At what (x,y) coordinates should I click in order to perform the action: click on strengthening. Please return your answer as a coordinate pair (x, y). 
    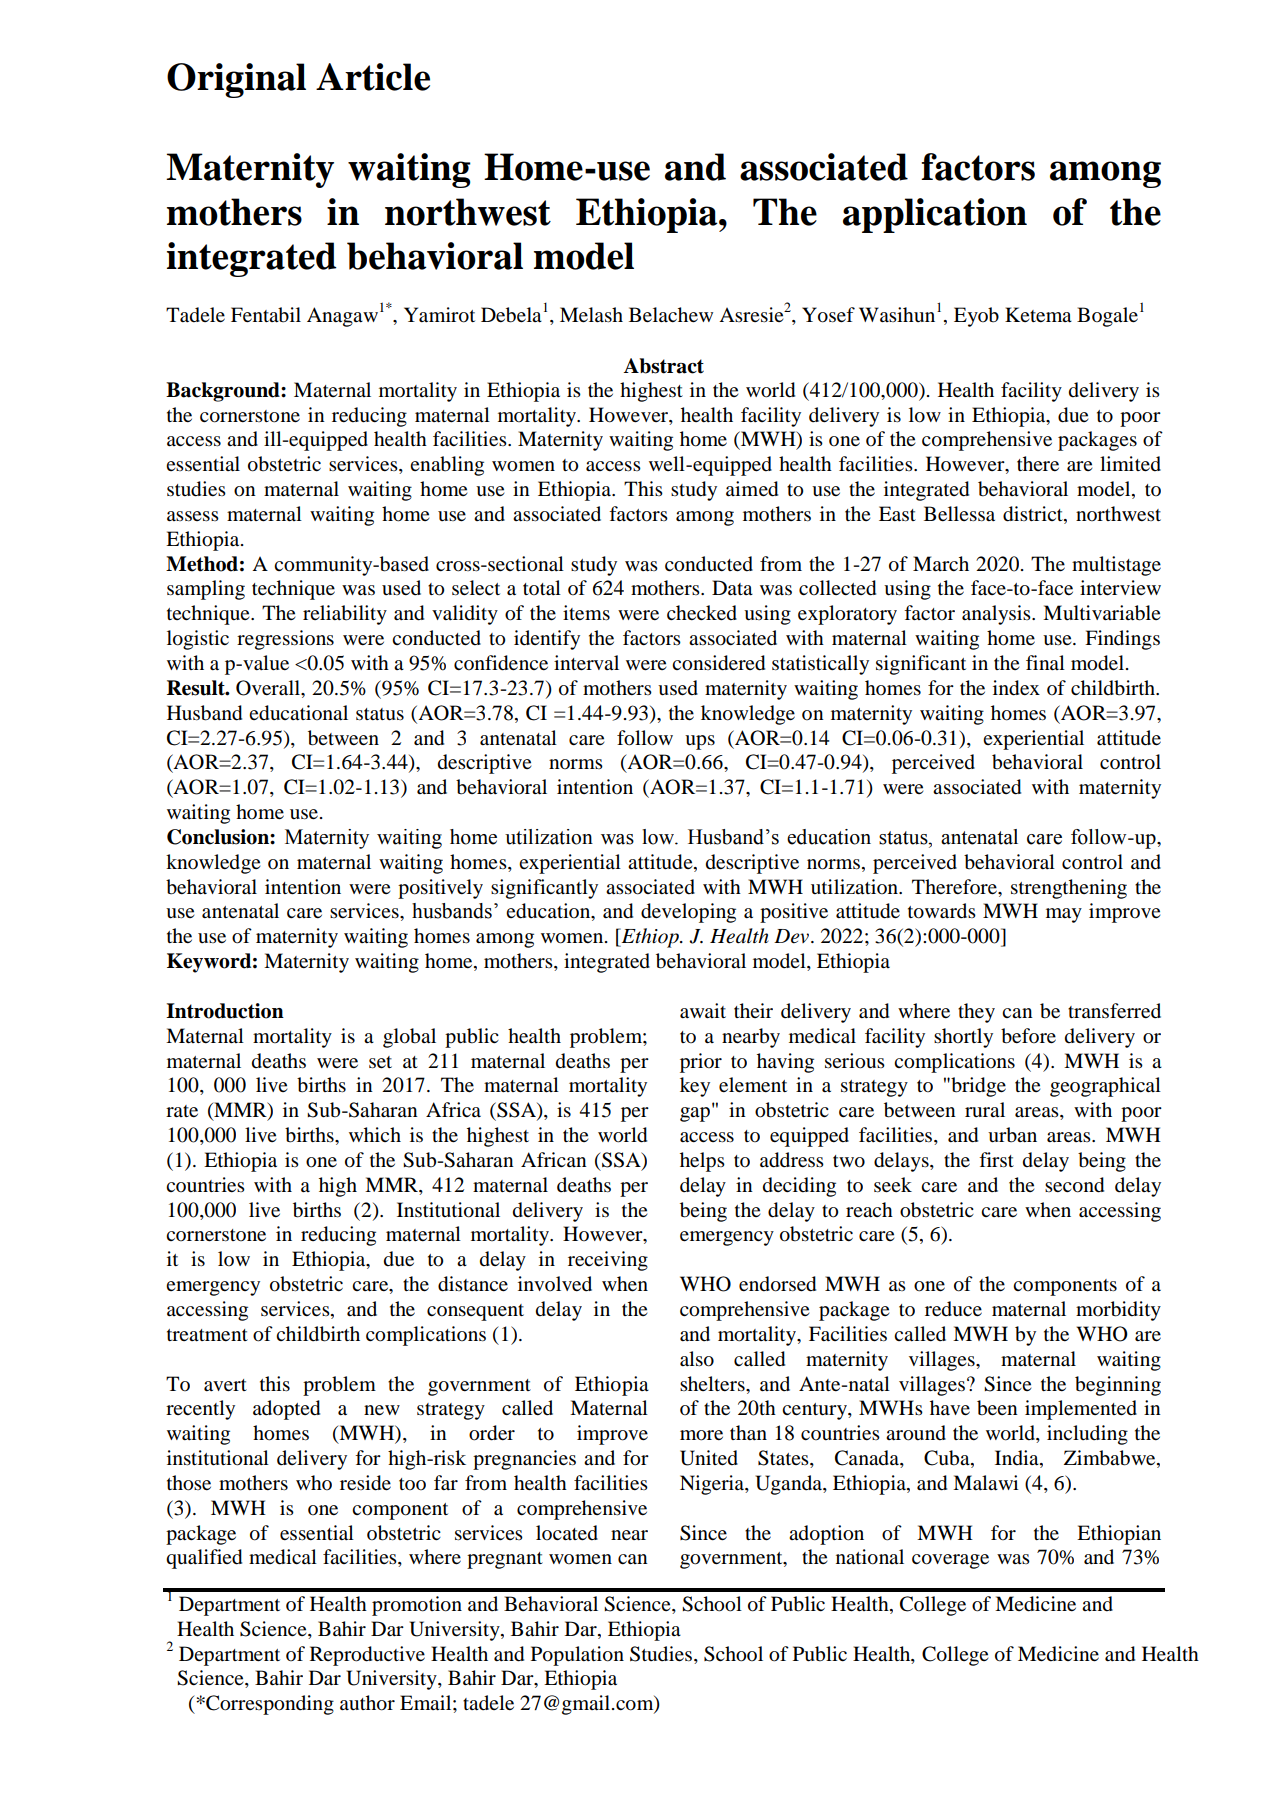
    Looking at the image, I should click on (1069, 889).
